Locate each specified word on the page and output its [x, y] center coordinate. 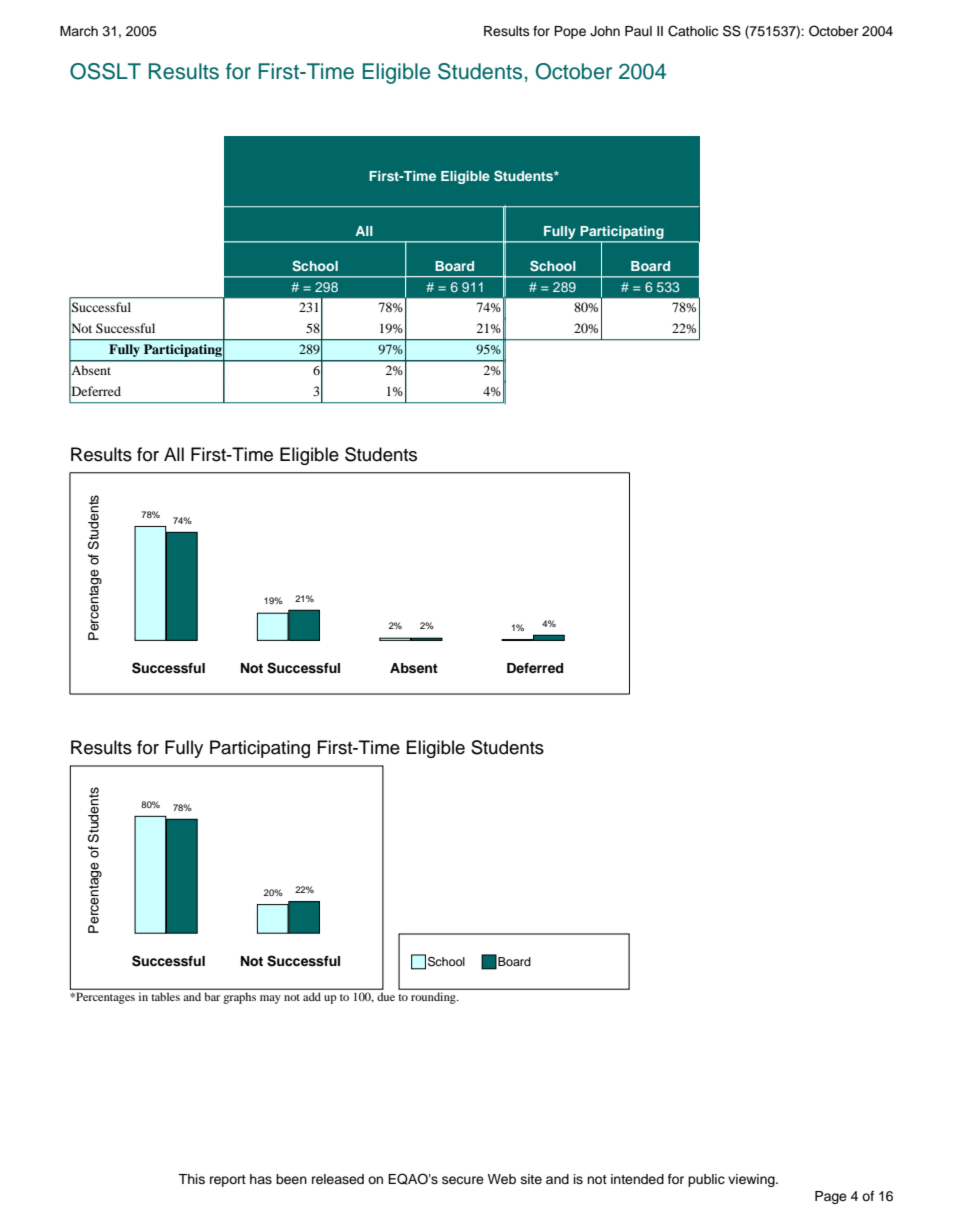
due [386, 996]
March [79, 31]
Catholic [693, 31]
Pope [570, 32]
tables [166, 997]
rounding [434, 998]
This [191, 1179]
